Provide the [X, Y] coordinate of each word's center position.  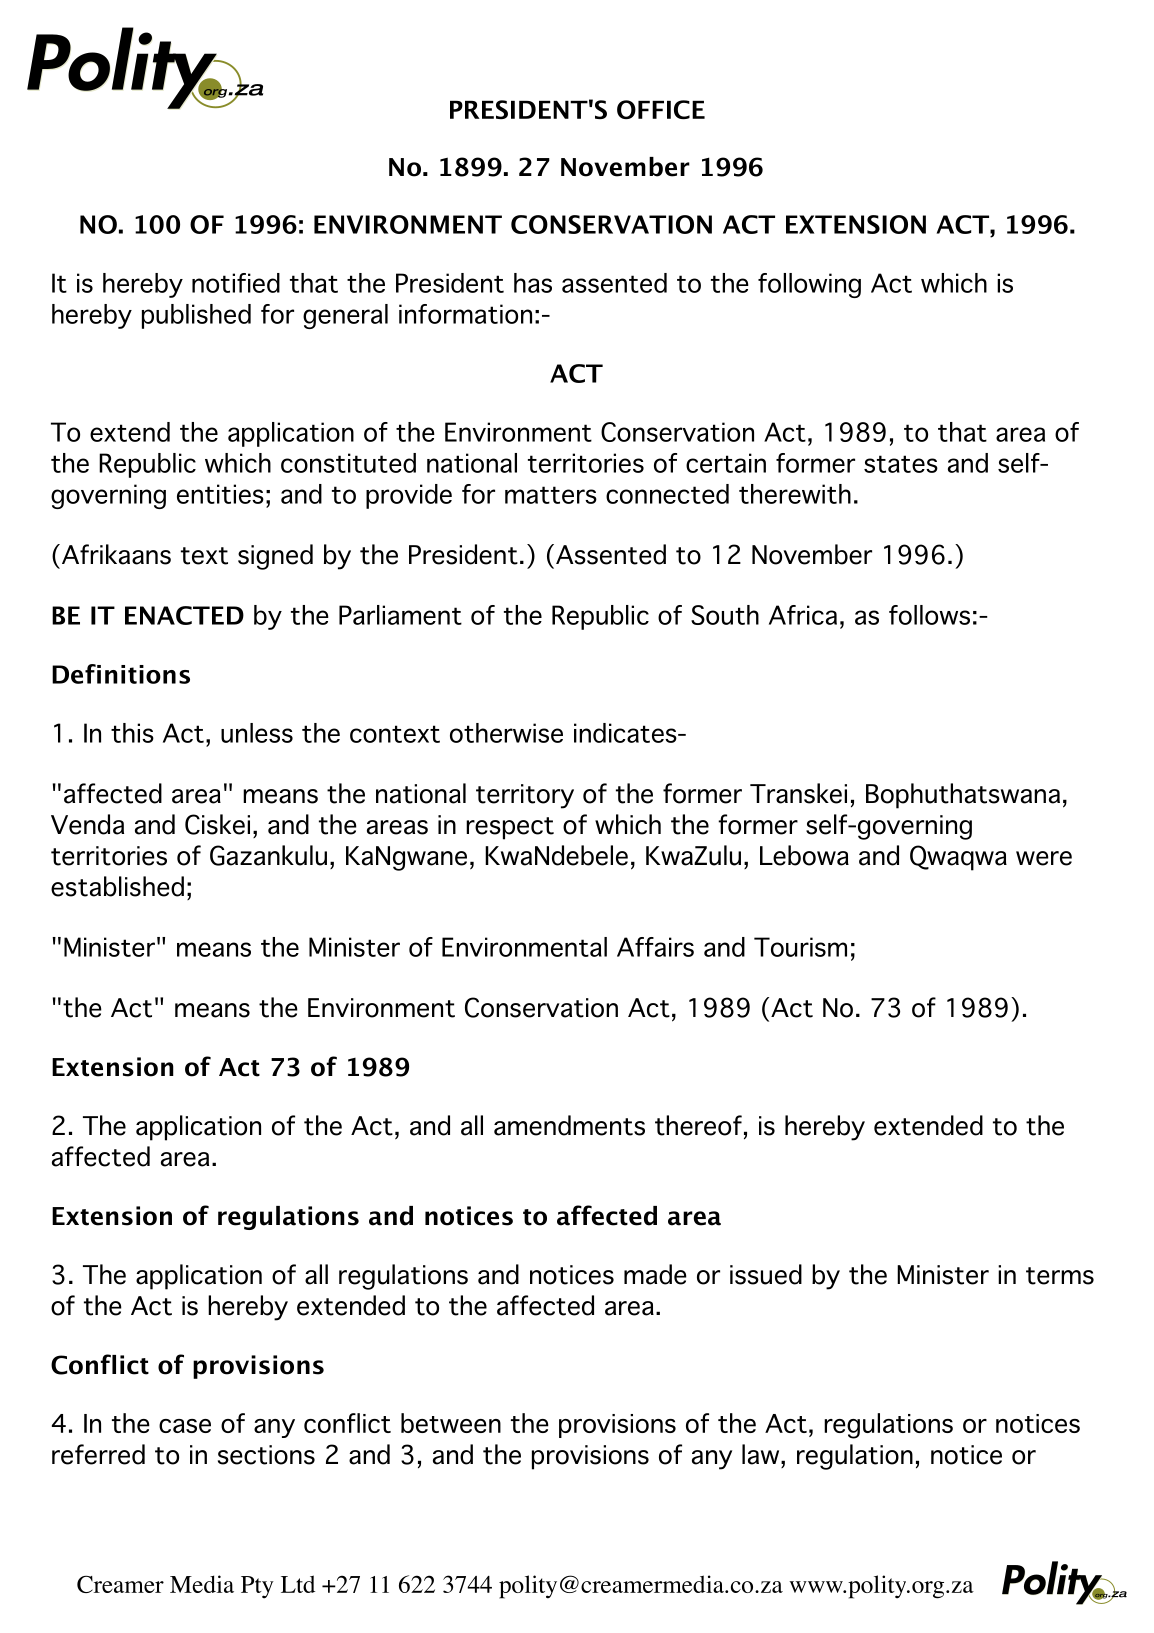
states [901, 464]
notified [236, 283]
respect [510, 828]
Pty [257, 1587]
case [185, 1426]
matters [551, 495]
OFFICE [661, 109]
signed [275, 557]
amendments [569, 1125]
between [451, 1423]
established [117, 886]
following [809, 285]
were [1044, 858]
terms [1060, 1276]
